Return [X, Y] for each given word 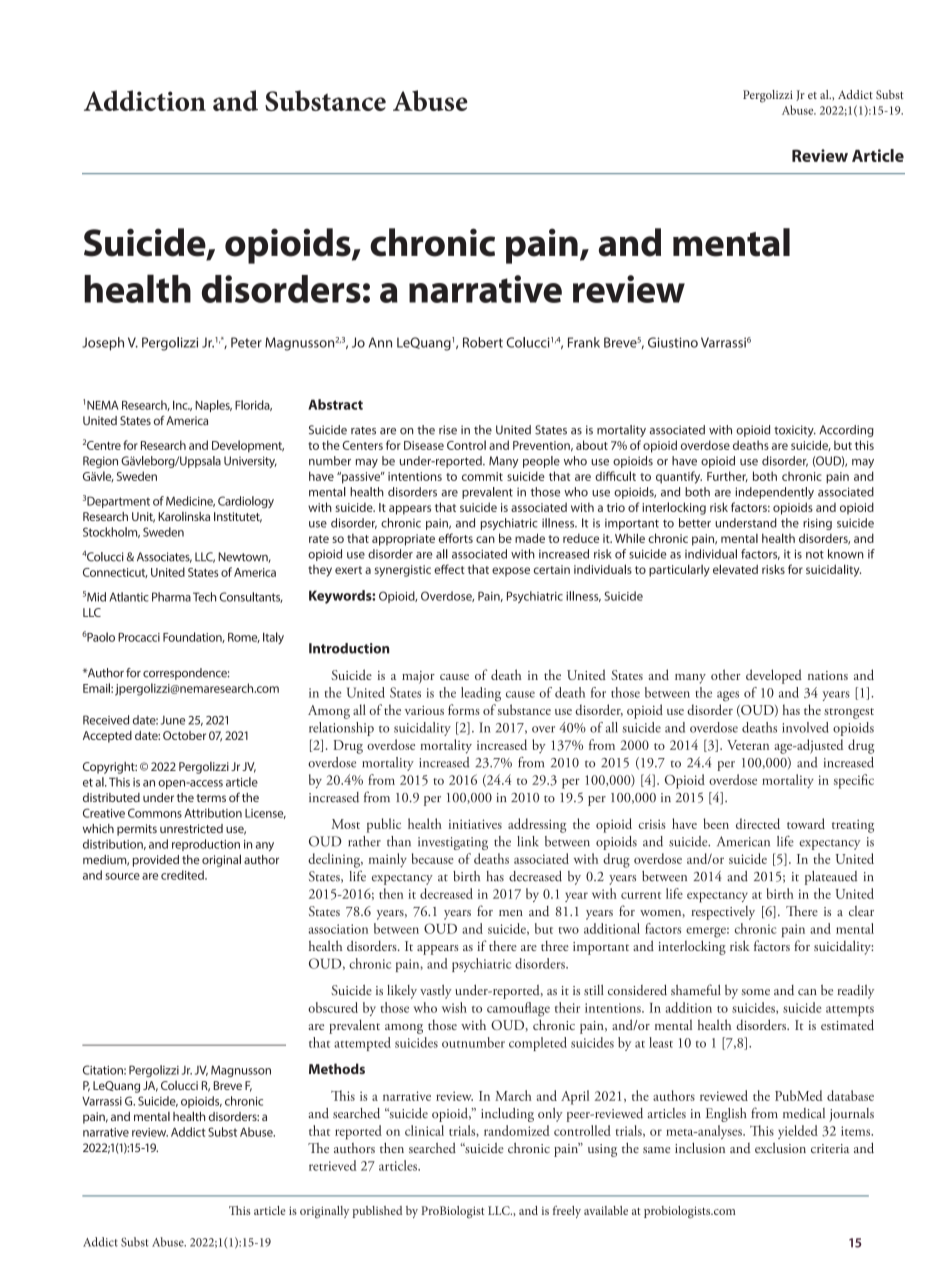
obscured [333, 1007]
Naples [213, 406]
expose [511, 572]
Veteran [748, 745]
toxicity [795, 431]
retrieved [333, 1165]
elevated [735, 569]
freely [567, 1212]
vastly [436, 992]
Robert [483, 342]
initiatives [475, 824]
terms [211, 798]
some [756, 992]
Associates [164, 557]
